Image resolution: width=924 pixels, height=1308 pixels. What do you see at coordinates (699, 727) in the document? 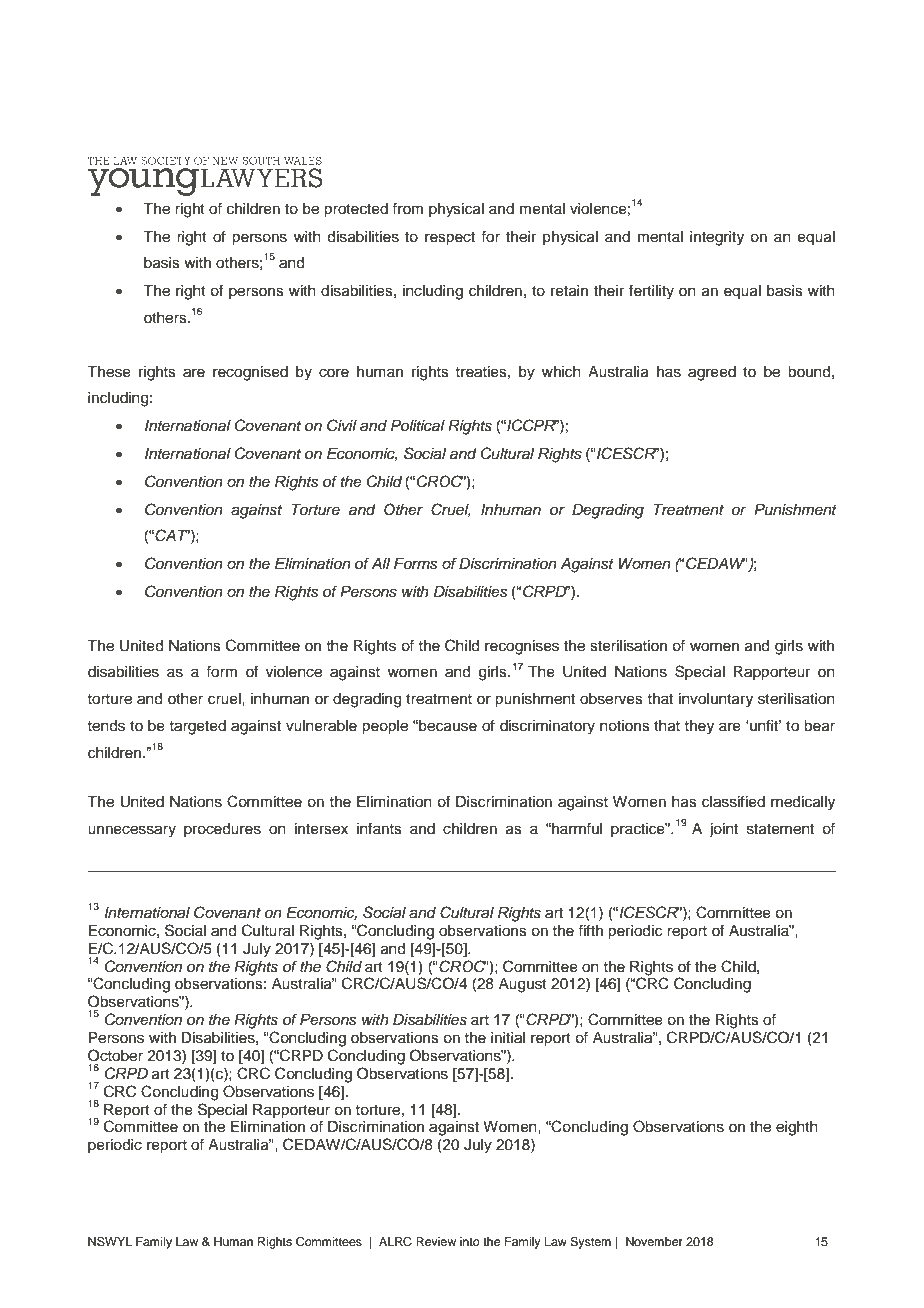
I see `they` at bounding box center [699, 727].
